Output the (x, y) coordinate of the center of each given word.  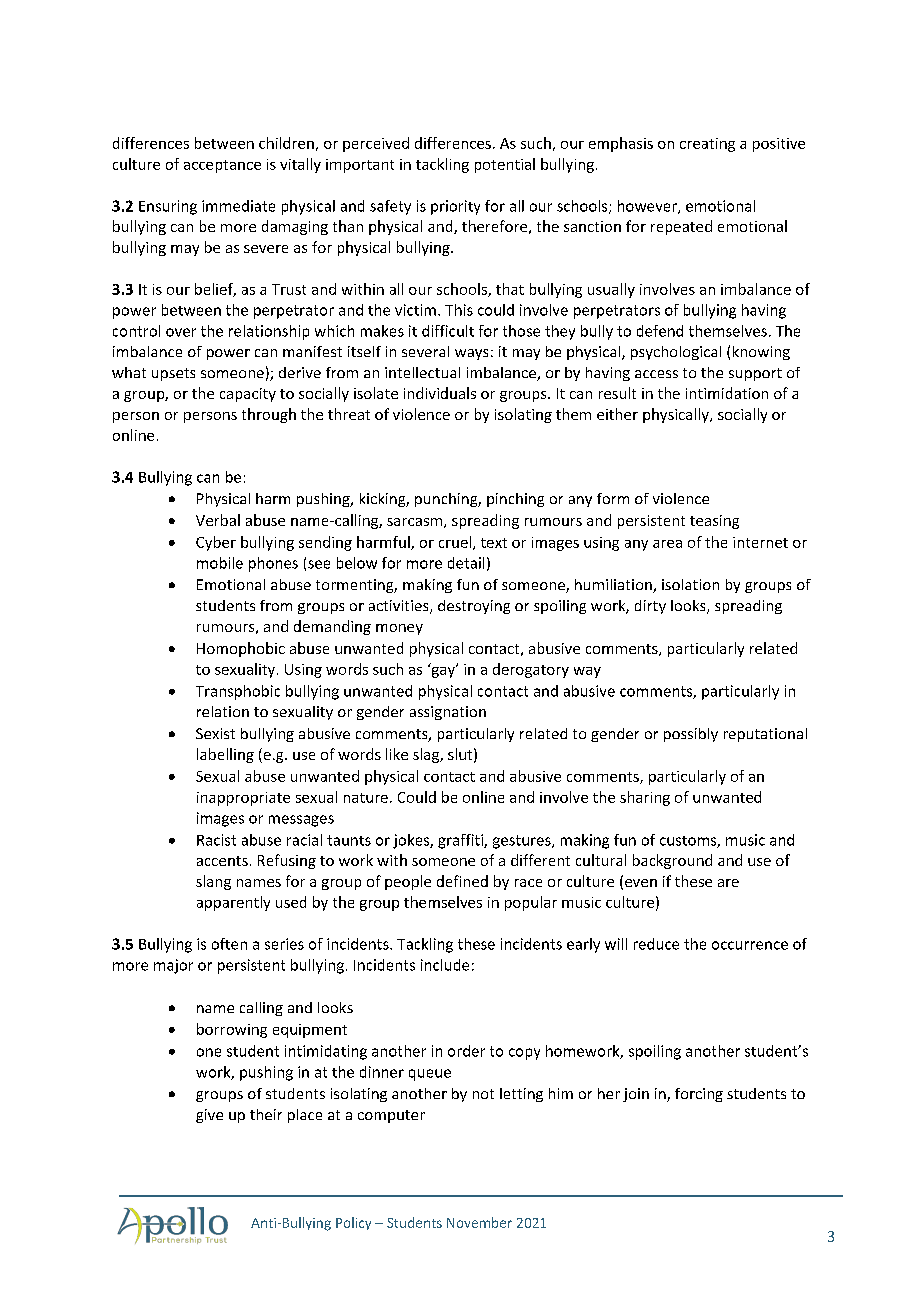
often (229, 944)
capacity (248, 395)
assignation (448, 713)
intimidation (727, 393)
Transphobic (238, 692)
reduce (656, 944)
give (209, 1116)
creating (707, 145)
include (445, 965)
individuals (440, 393)
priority (455, 207)
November (479, 1222)
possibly (691, 735)
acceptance (222, 166)
